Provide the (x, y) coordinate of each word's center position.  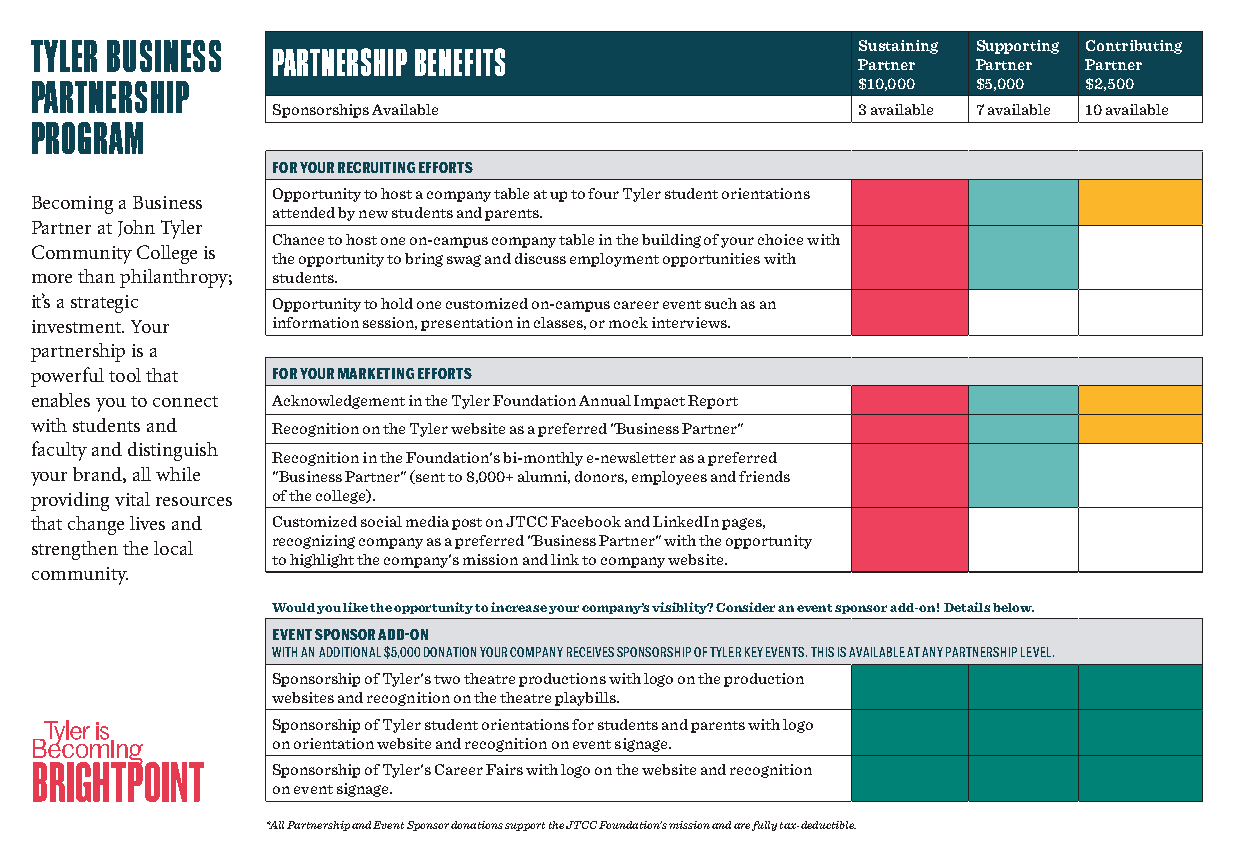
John (136, 228)
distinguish (173, 451)
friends (764, 476)
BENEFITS (460, 62)
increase (519, 607)
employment (614, 260)
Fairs (504, 769)
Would (293, 607)
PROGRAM (87, 138)
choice (780, 239)
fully (764, 826)
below (1013, 607)
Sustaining (898, 47)
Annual (605, 400)
